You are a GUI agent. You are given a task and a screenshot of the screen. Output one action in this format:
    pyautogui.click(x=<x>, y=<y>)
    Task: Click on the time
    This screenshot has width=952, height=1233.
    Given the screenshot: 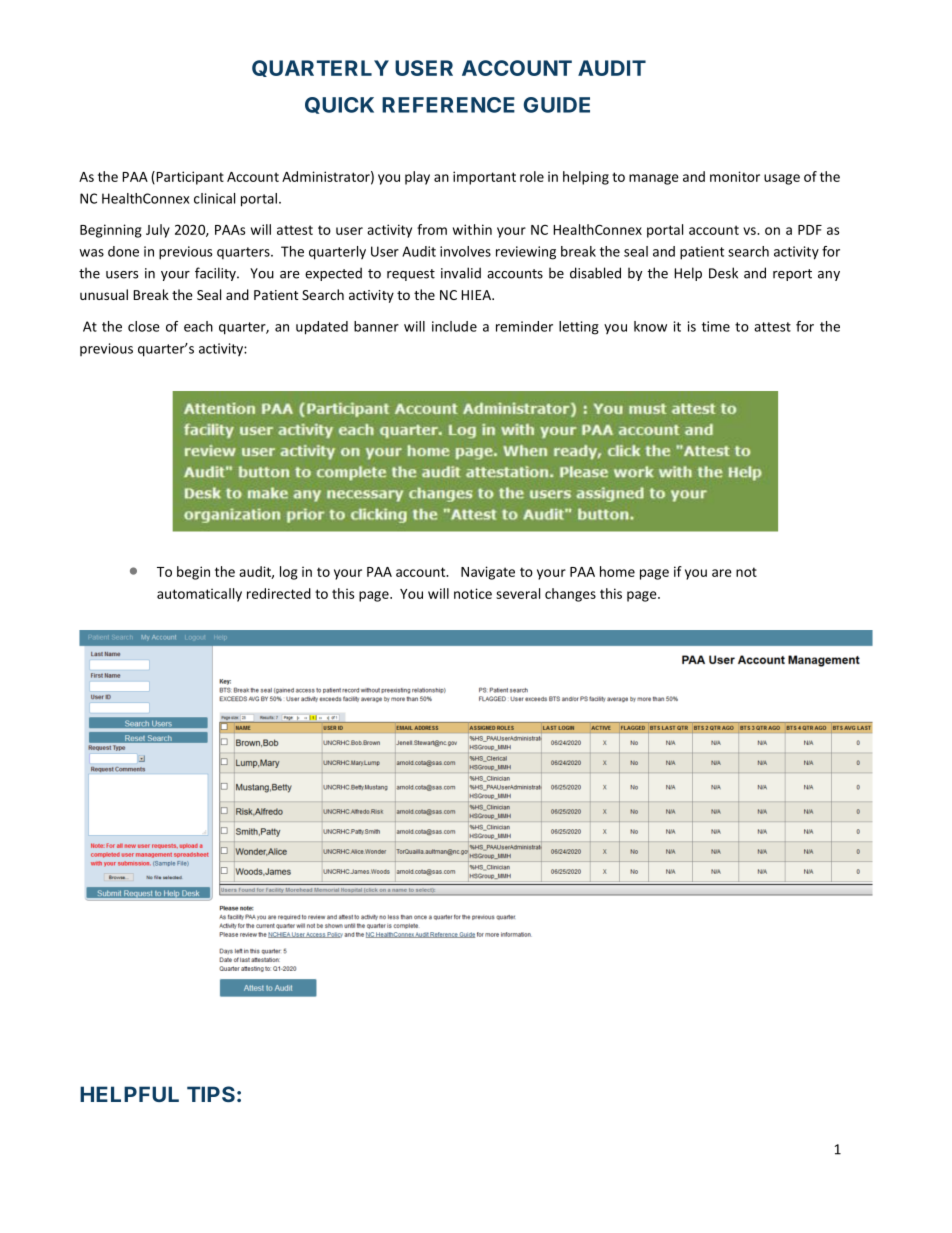 What is the action you would take?
    pyautogui.click(x=716, y=326)
